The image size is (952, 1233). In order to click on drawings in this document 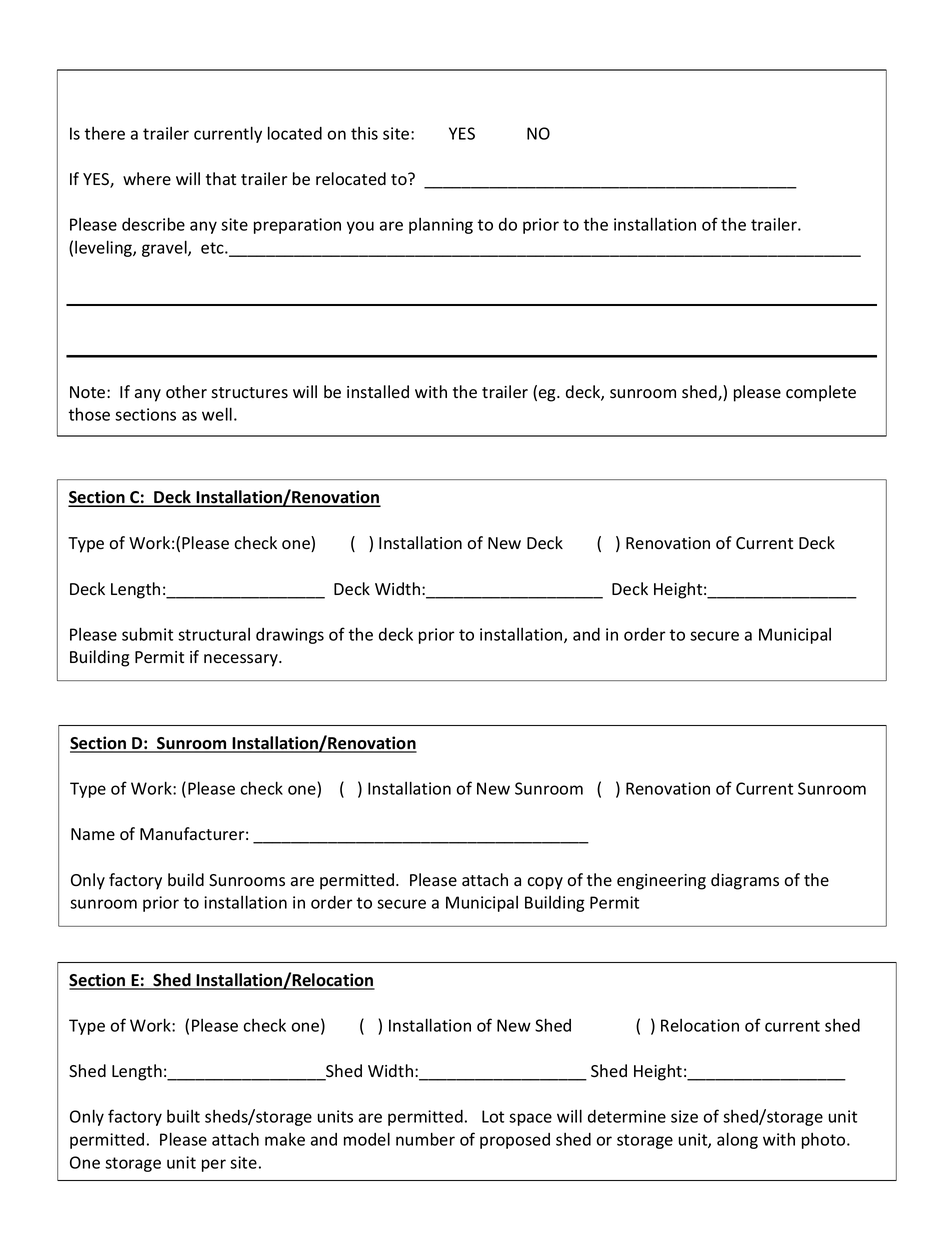, I will do `click(290, 636)`.
